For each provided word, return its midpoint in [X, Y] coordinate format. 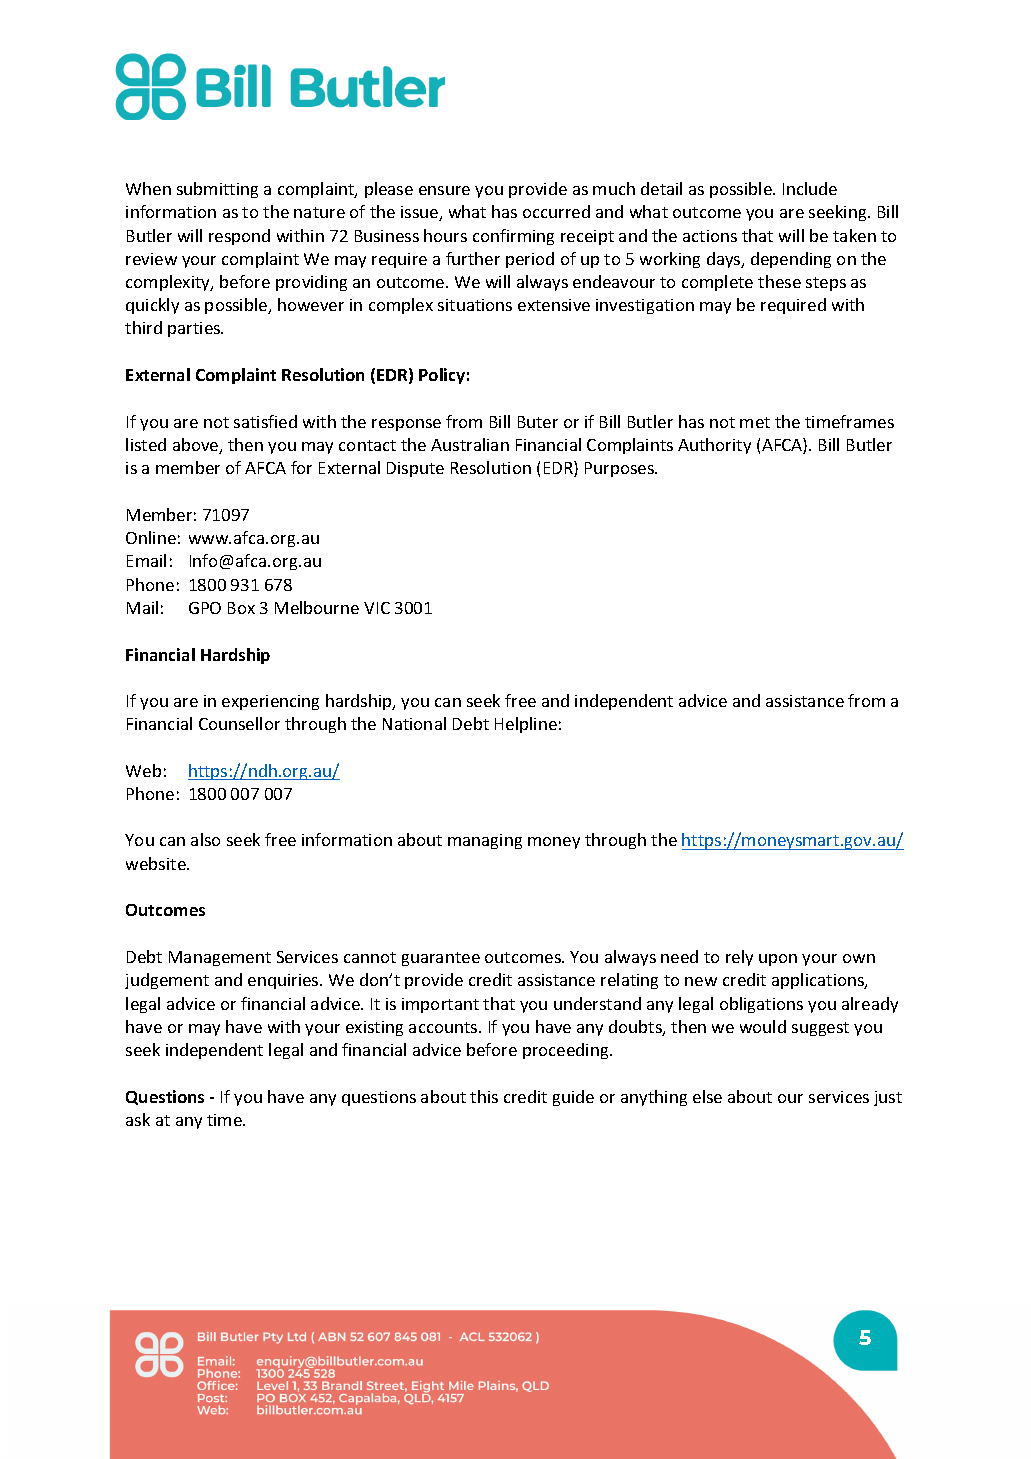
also [205, 839]
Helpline [526, 725]
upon [778, 960]
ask [138, 1119]
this [484, 1096]
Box [241, 608]
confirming [513, 237]
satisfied [265, 421]
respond [239, 237]
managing [485, 841]
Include [810, 188]
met [755, 422]
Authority [714, 446]
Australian [470, 444]
